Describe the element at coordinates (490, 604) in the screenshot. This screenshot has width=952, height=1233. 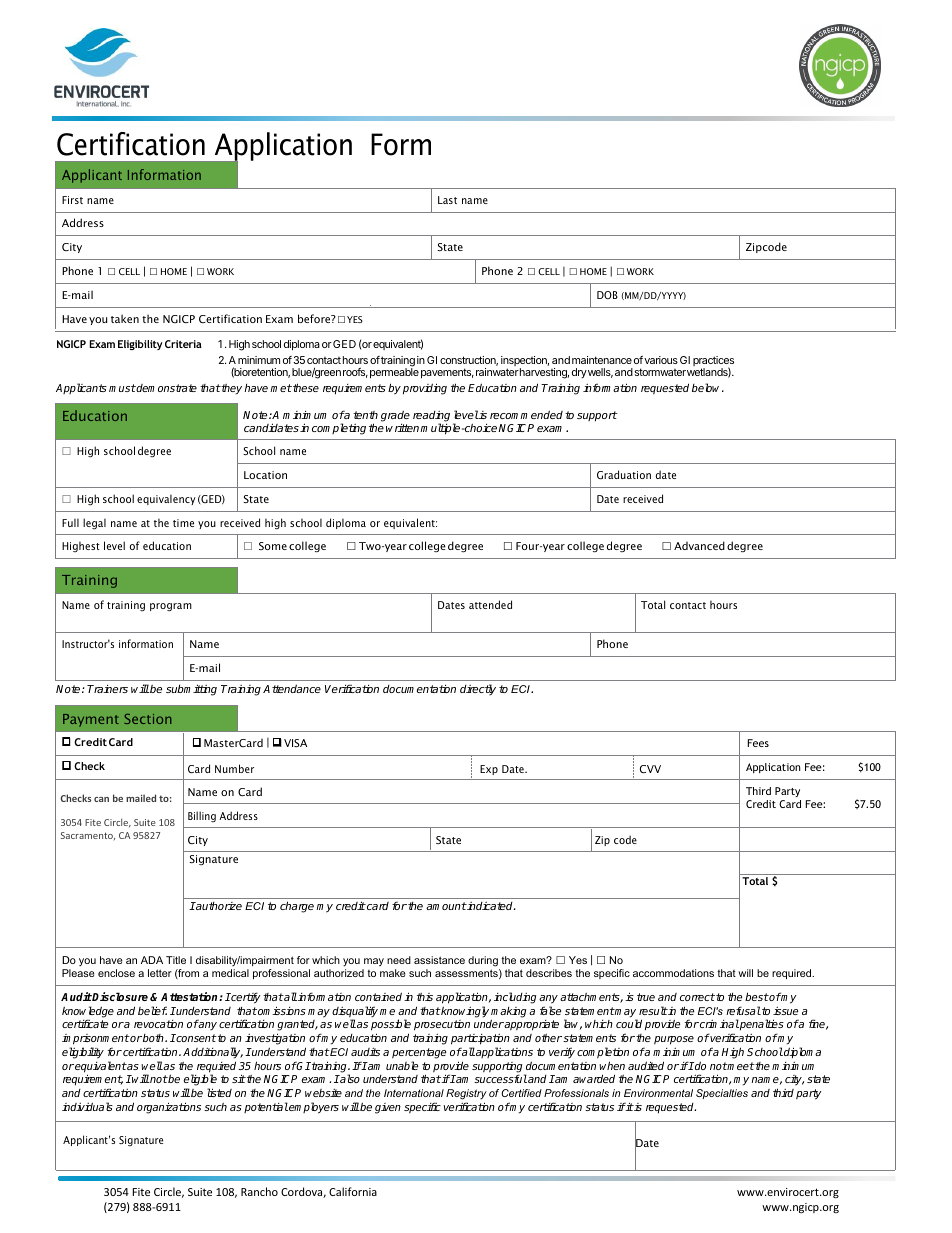
I see `attended` at that location.
